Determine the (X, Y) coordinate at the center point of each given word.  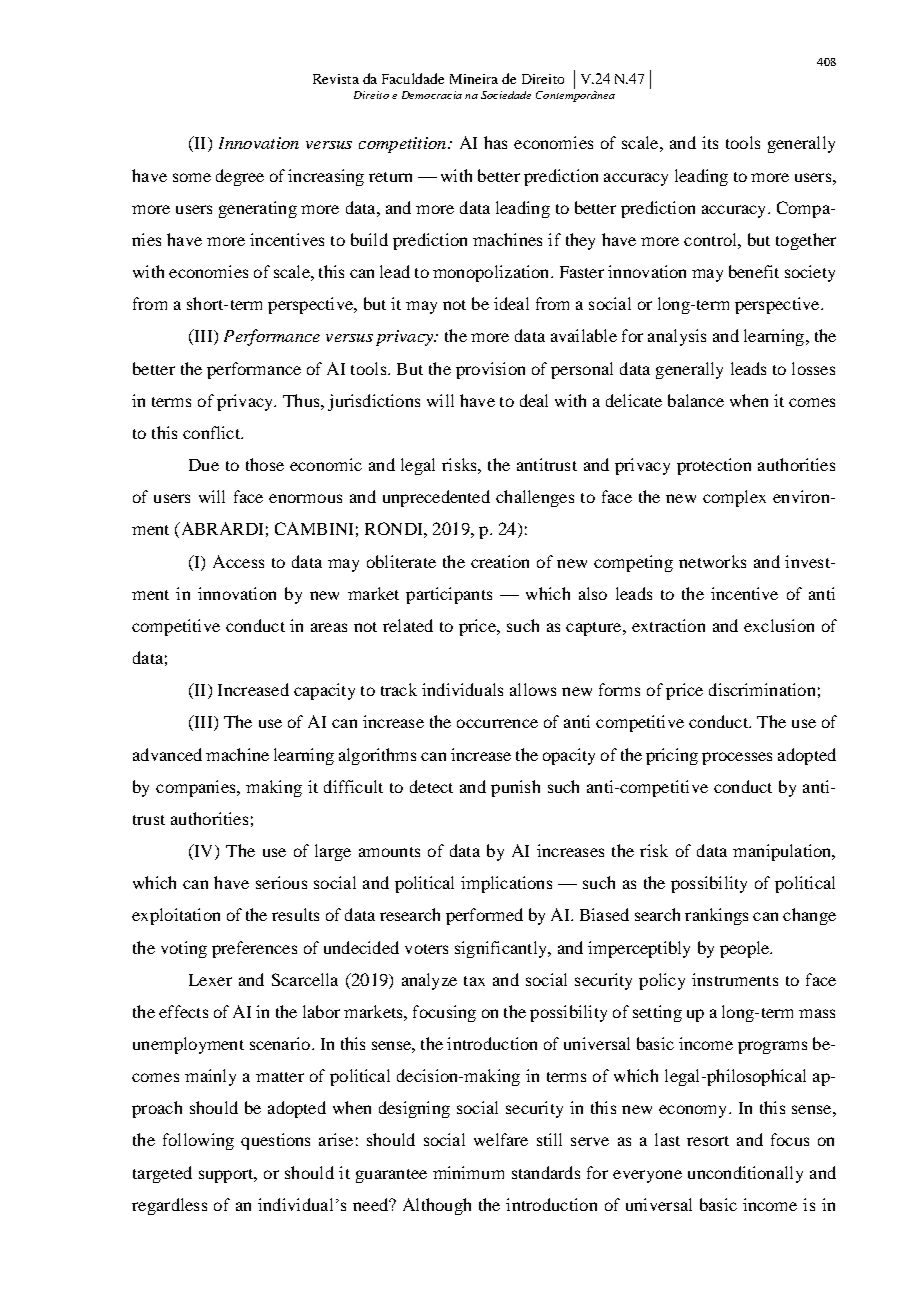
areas (329, 627)
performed (484, 916)
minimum (468, 1172)
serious (281, 882)
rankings (716, 916)
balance (696, 400)
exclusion (779, 625)
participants (449, 595)
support (227, 1176)
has (495, 142)
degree (240, 177)
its (710, 142)
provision (490, 370)
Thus (302, 400)
